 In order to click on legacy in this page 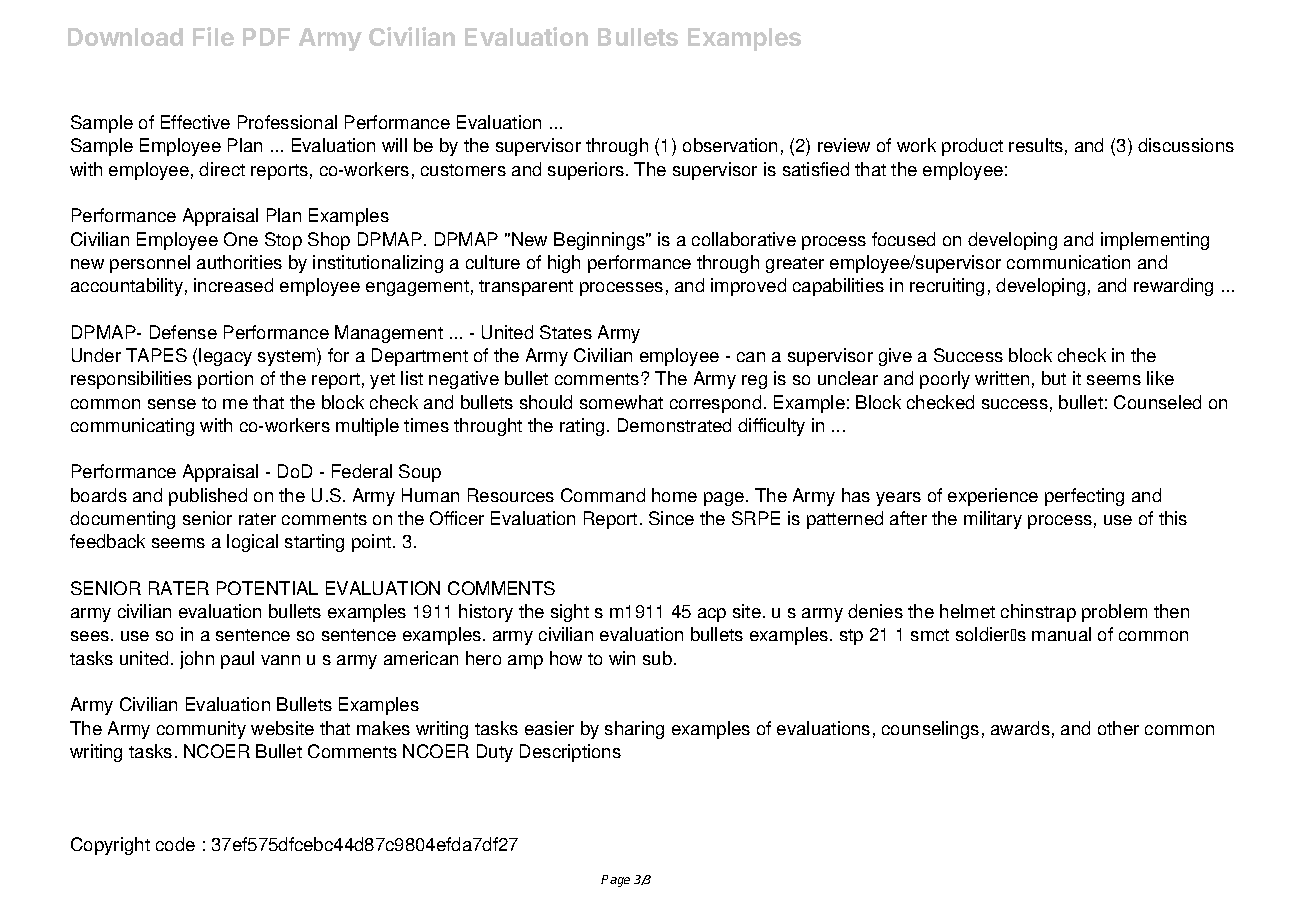, I will do `click(225, 357)`.
